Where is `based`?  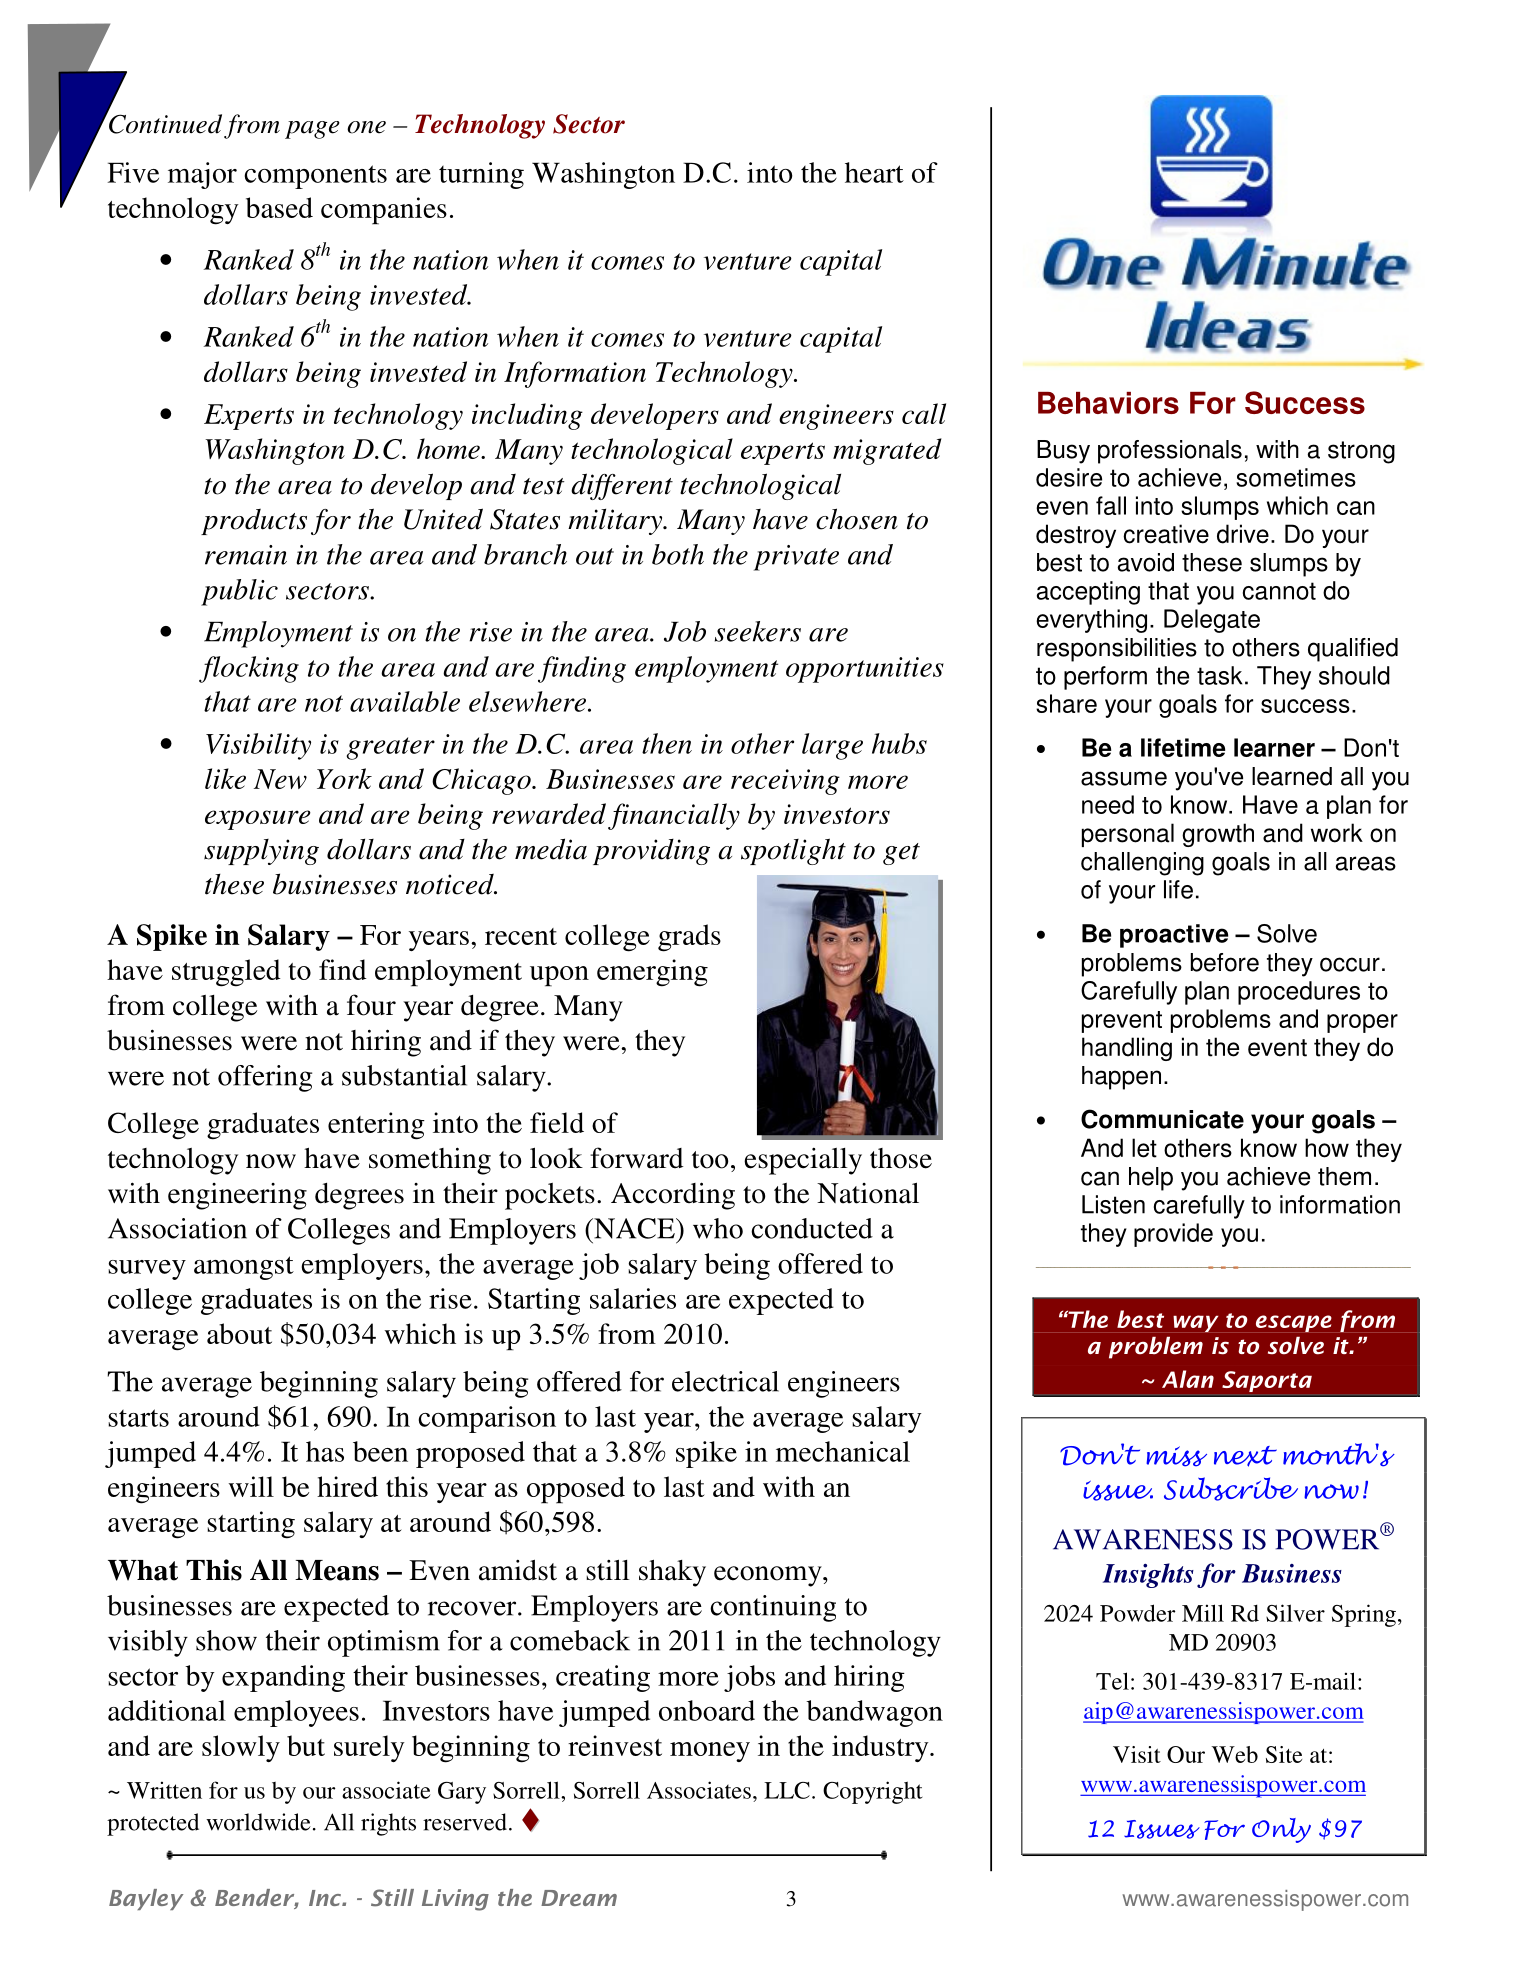 based is located at coordinates (279, 207).
